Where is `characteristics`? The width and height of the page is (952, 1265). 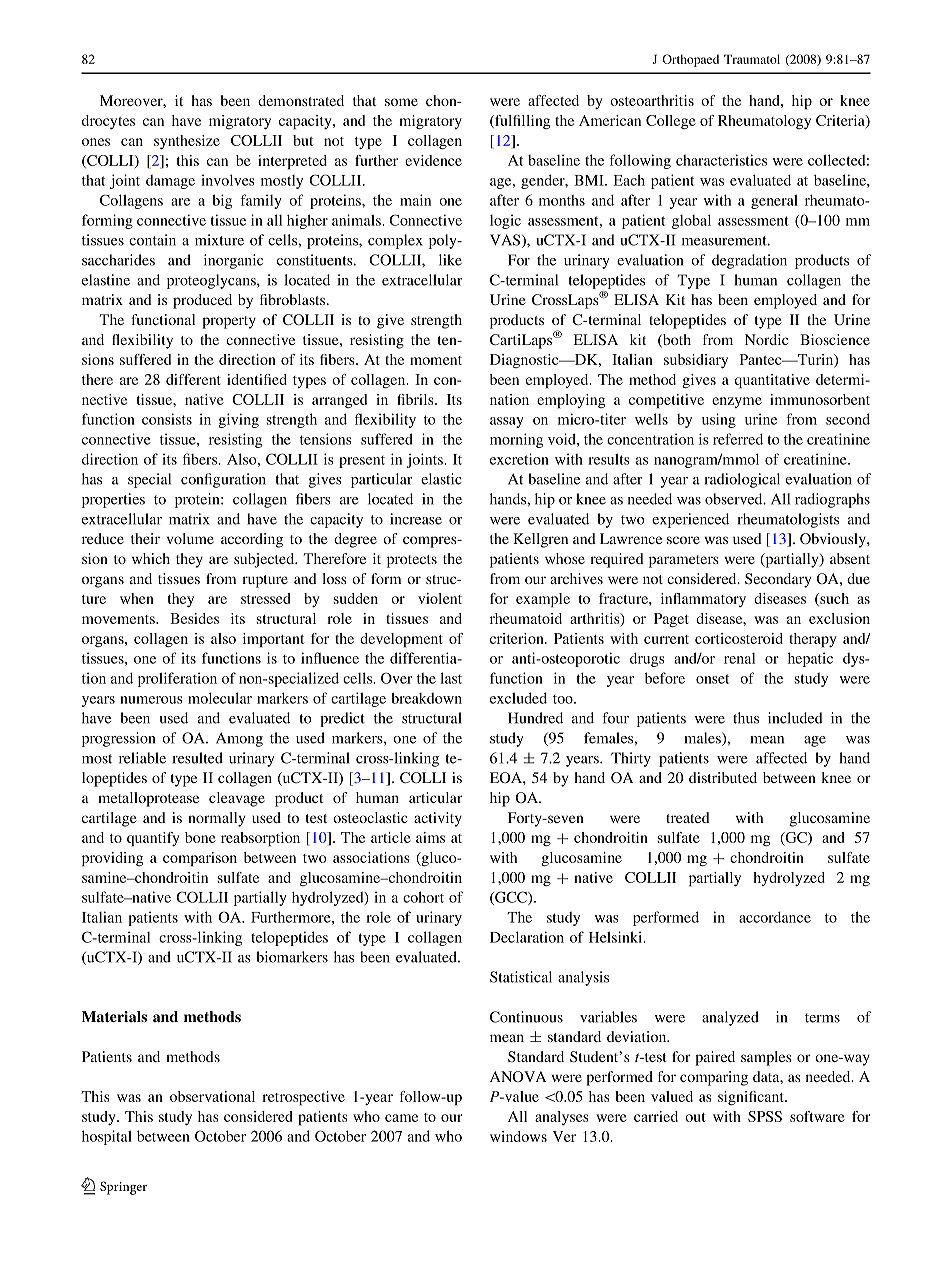 characteristics is located at coordinates (721, 160).
